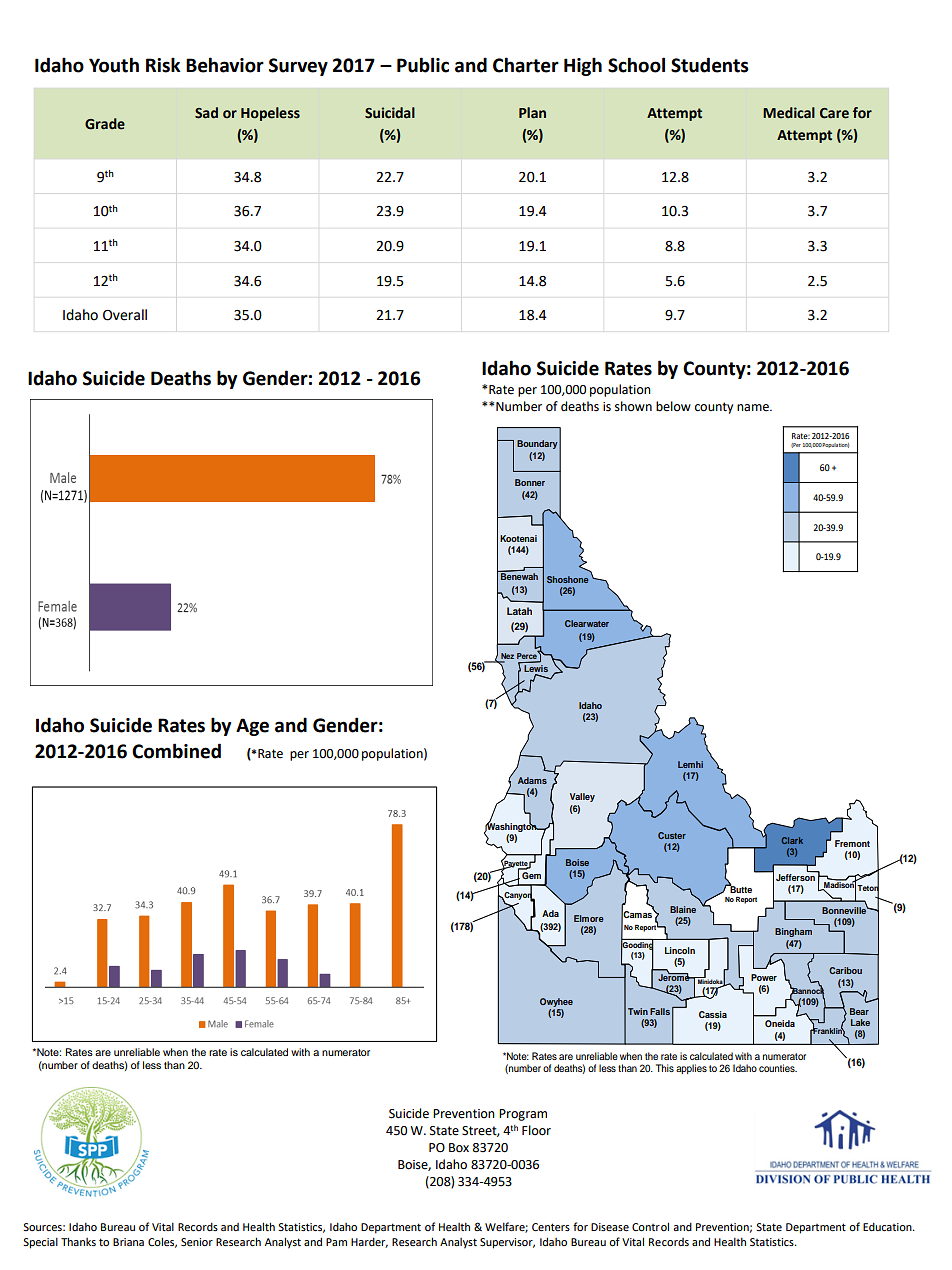  I want to click on Gem, so click(531, 875).
